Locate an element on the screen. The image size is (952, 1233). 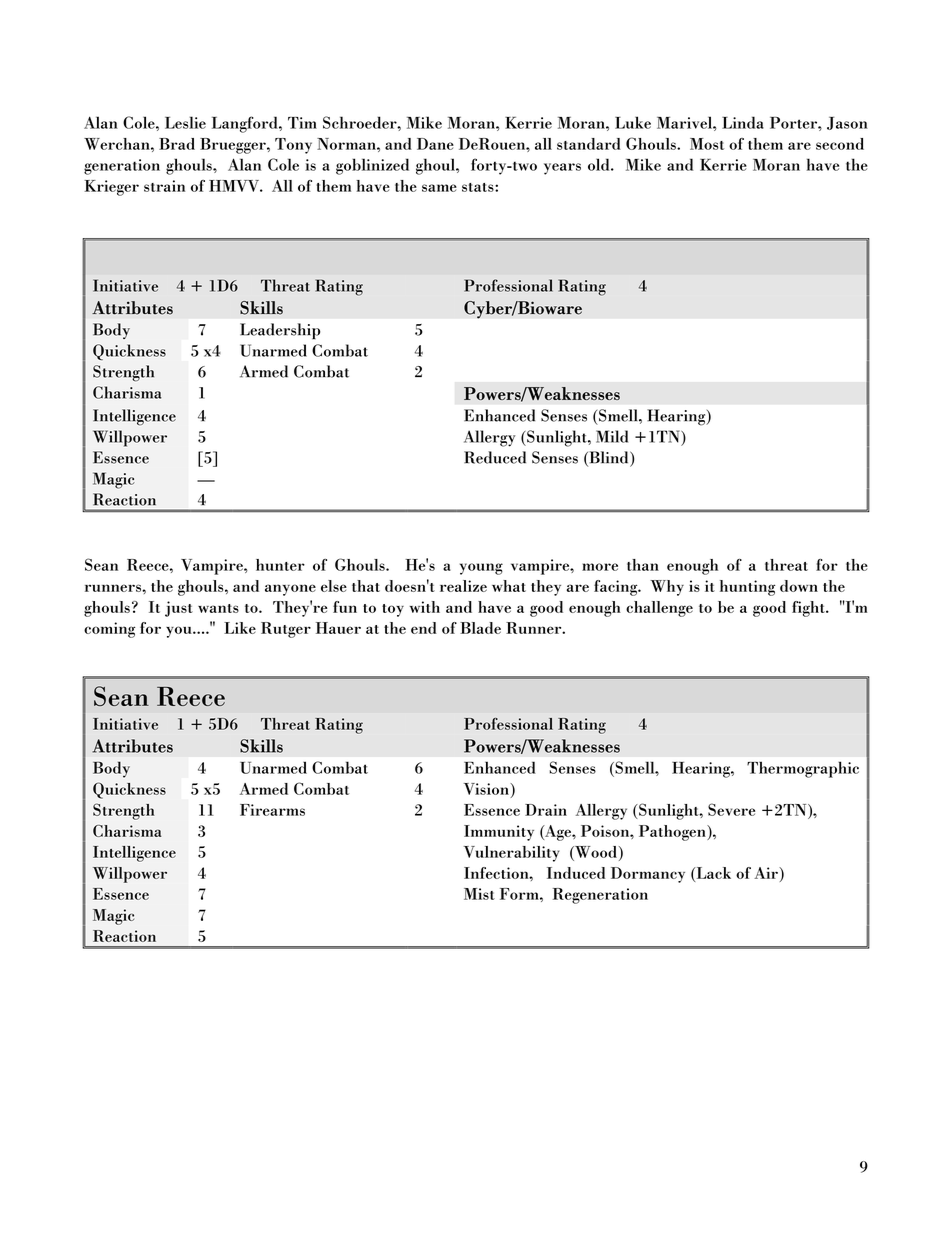
Dane is located at coordinates (435, 144).
